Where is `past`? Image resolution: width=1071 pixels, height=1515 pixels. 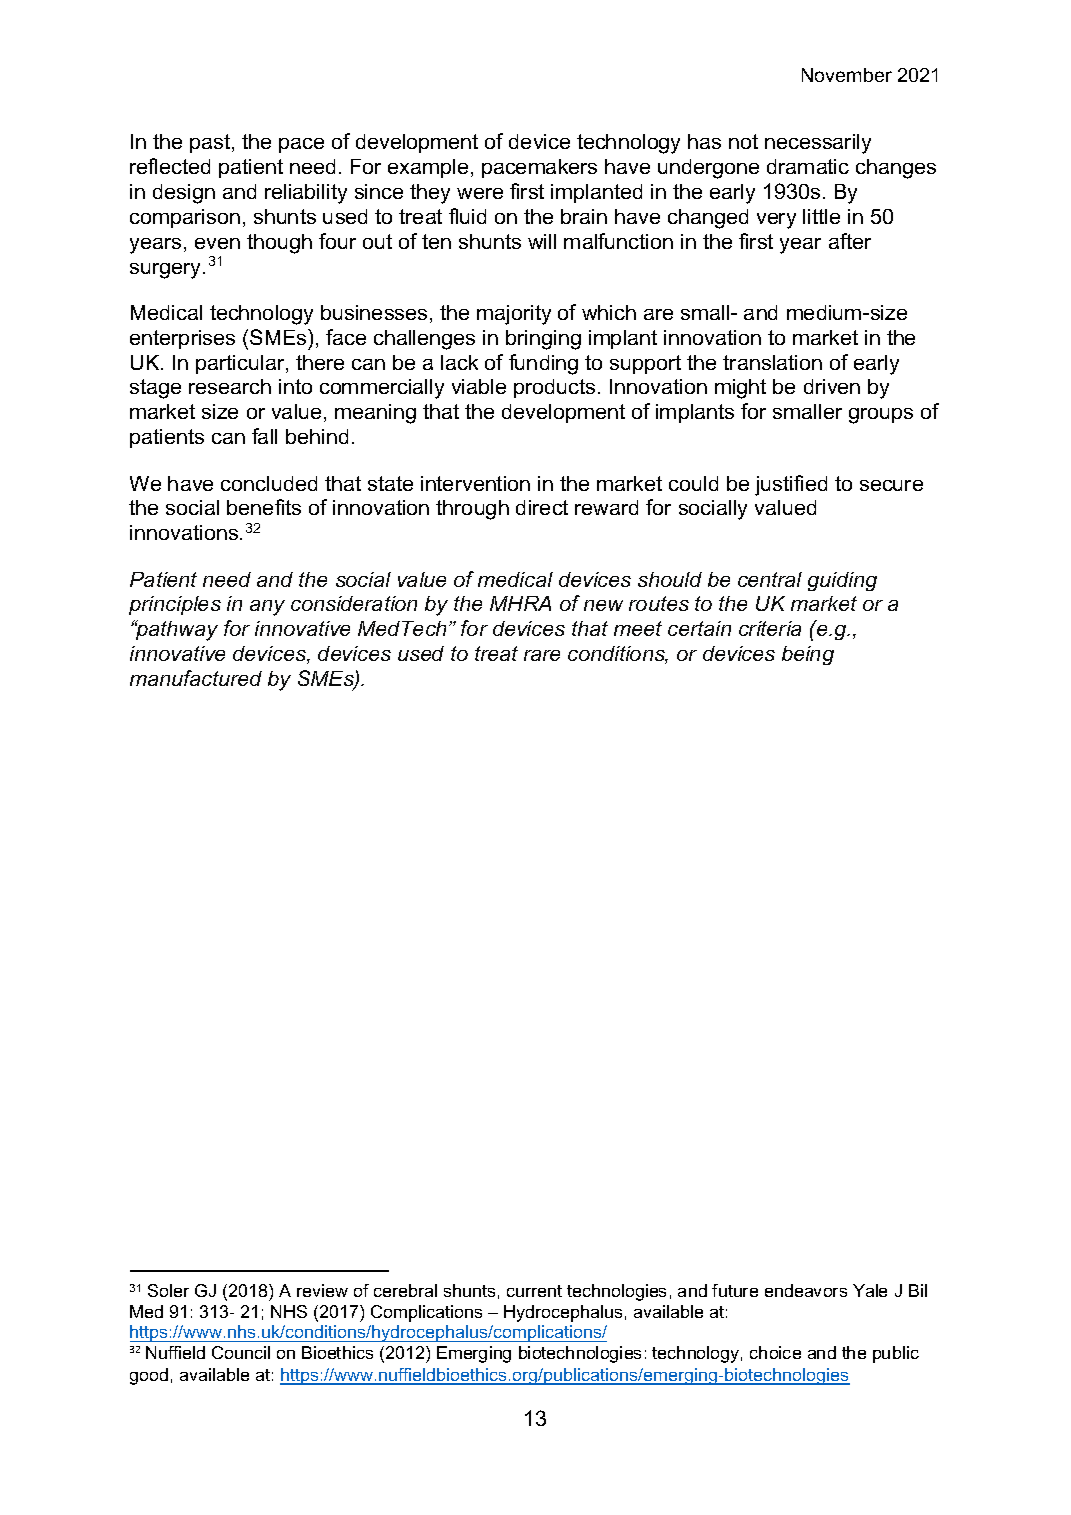 past is located at coordinates (211, 143).
